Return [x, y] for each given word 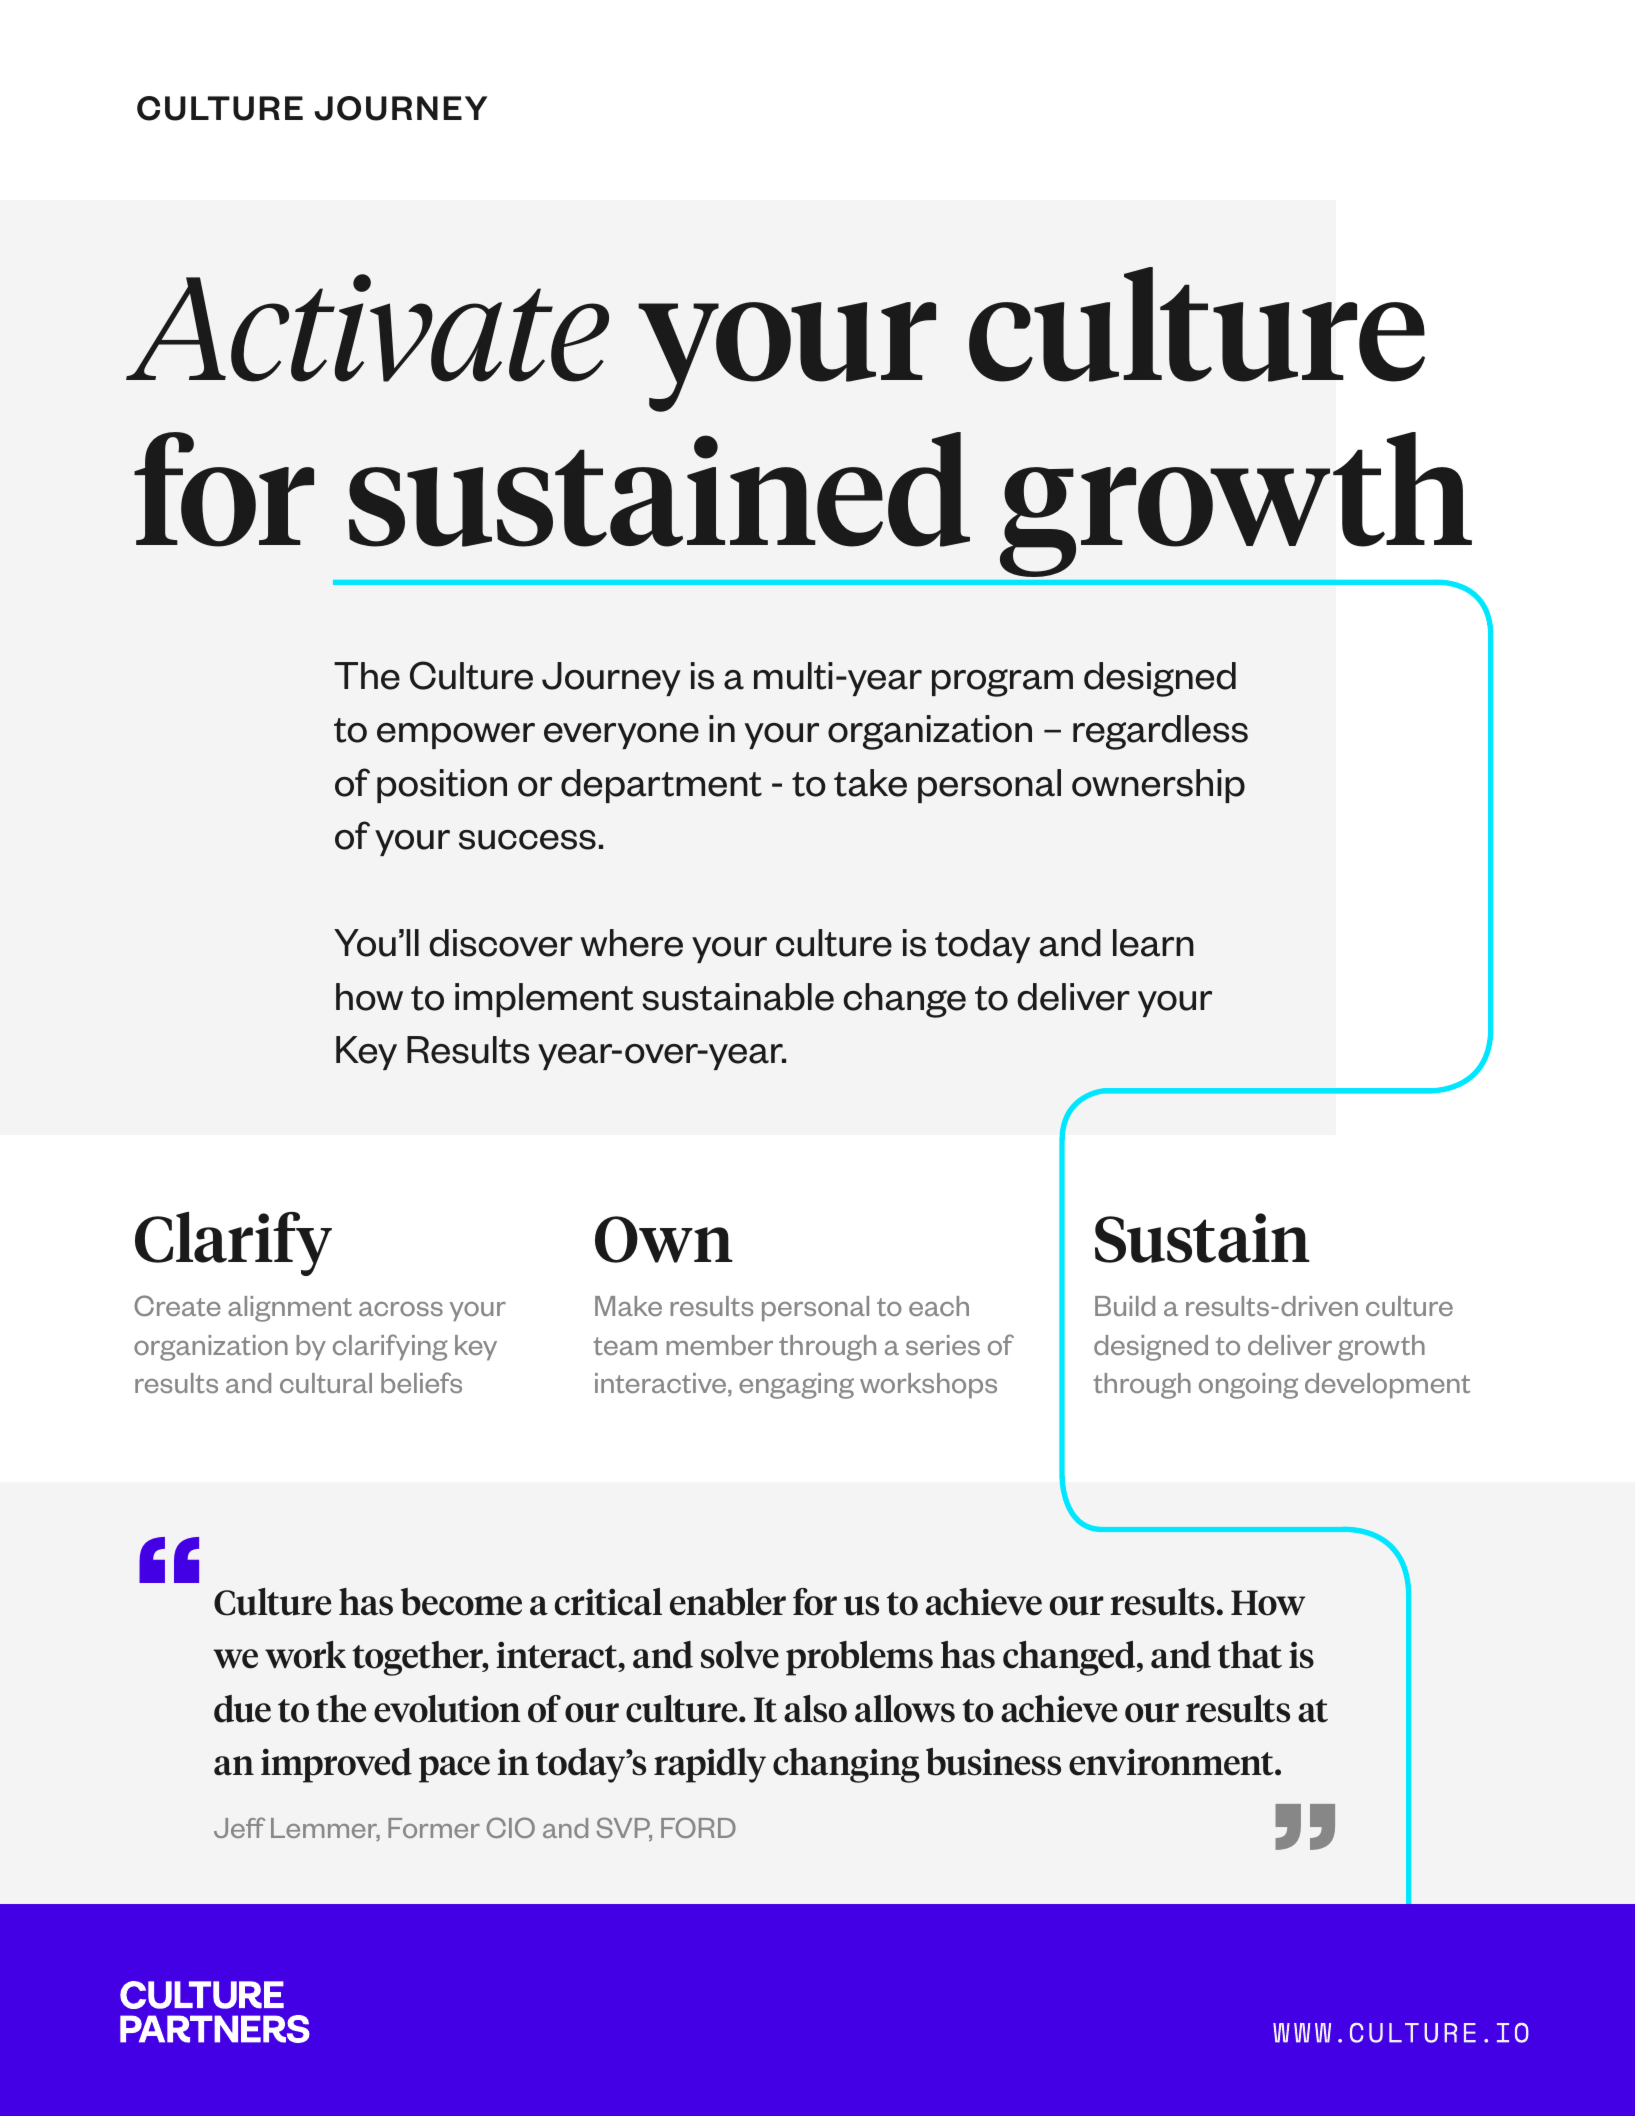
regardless [1160, 732]
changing [846, 1765]
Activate [367, 328]
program [1002, 683]
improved [336, 1765]
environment [1172, 1762]
